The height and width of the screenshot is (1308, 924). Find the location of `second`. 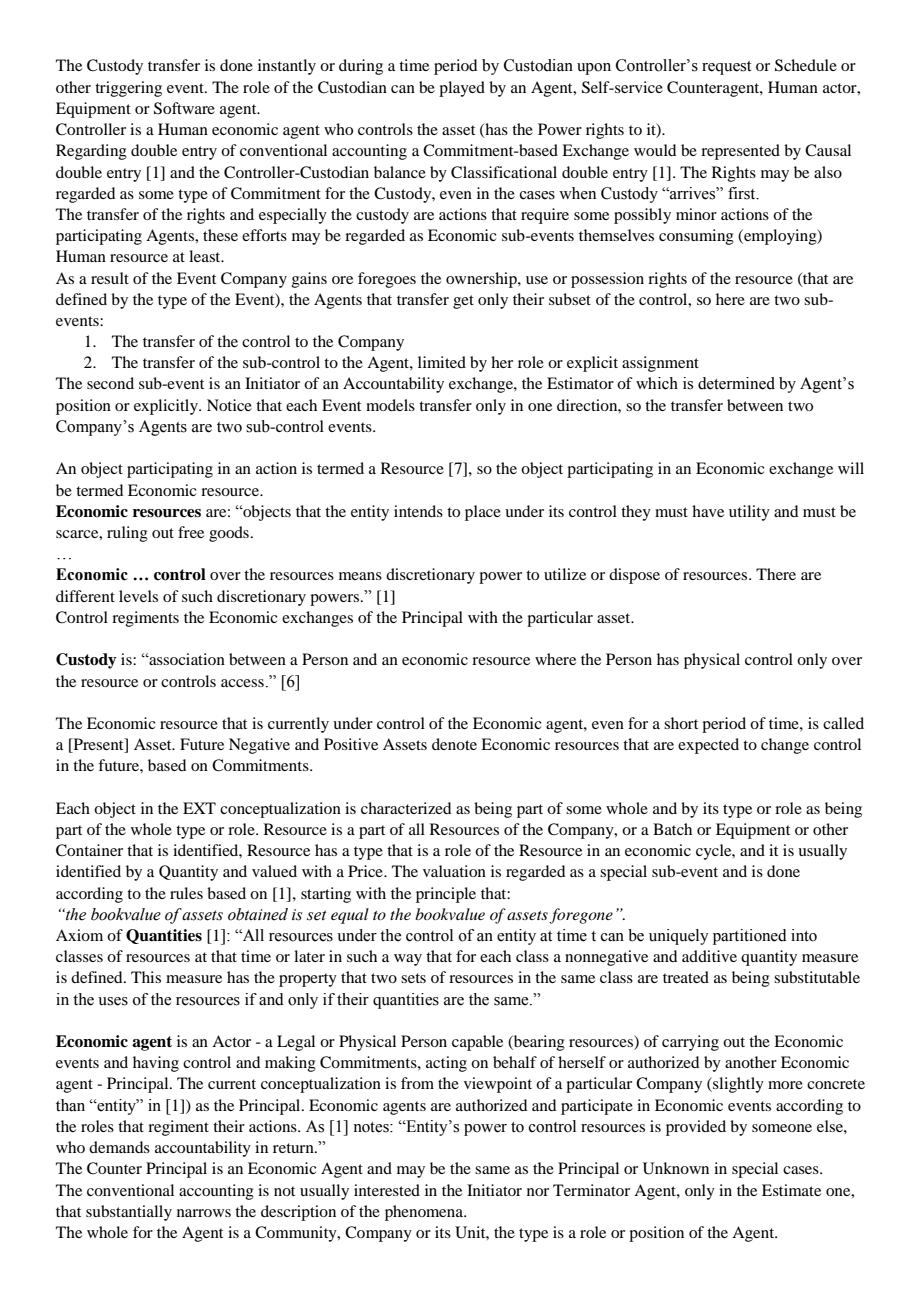

second is located at coordinates (110, 383).
